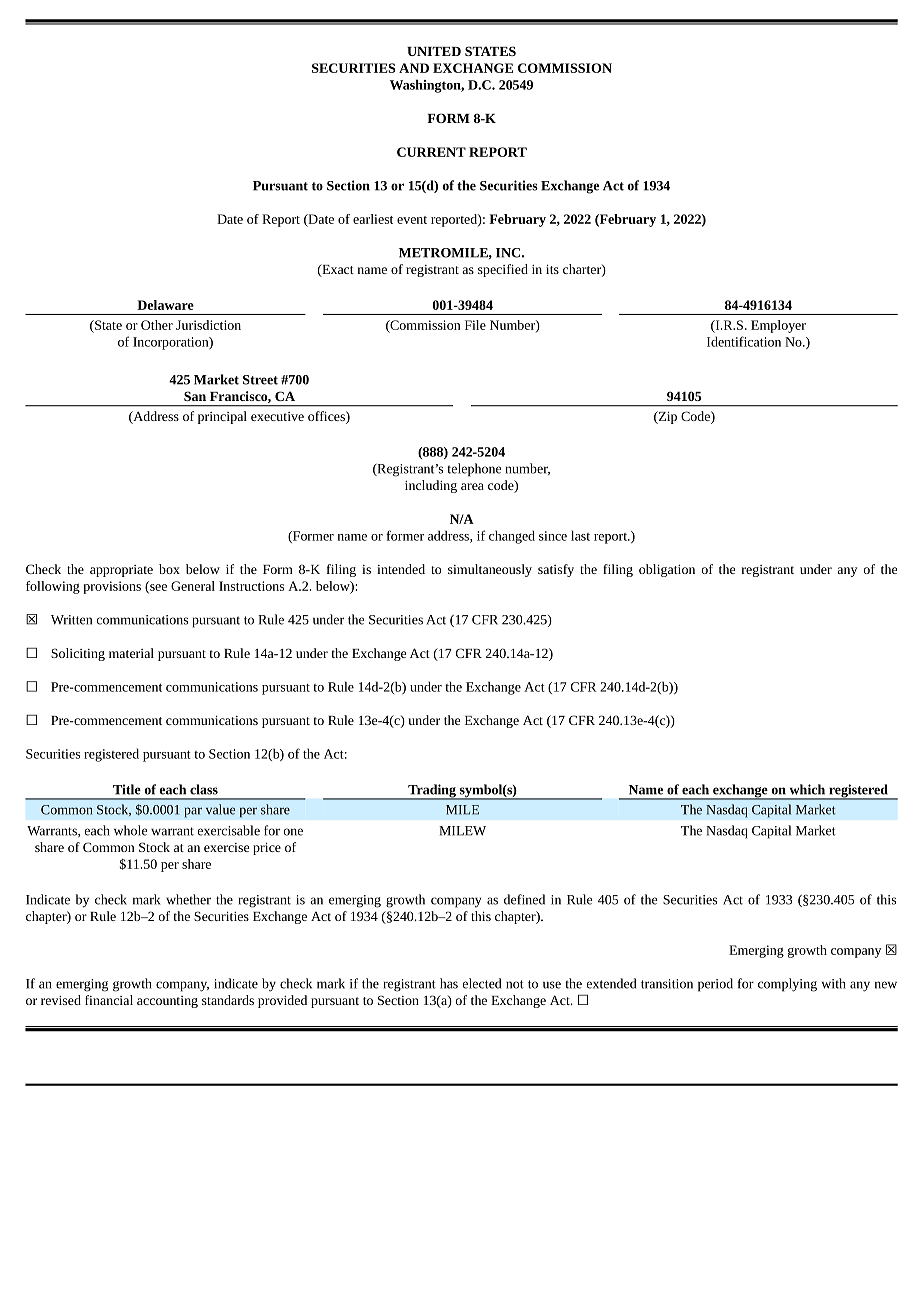 The image size is (924, 1308). Describe the element at coordinates (167, 1002) in the screenshot. I see `accounting` at that location.
